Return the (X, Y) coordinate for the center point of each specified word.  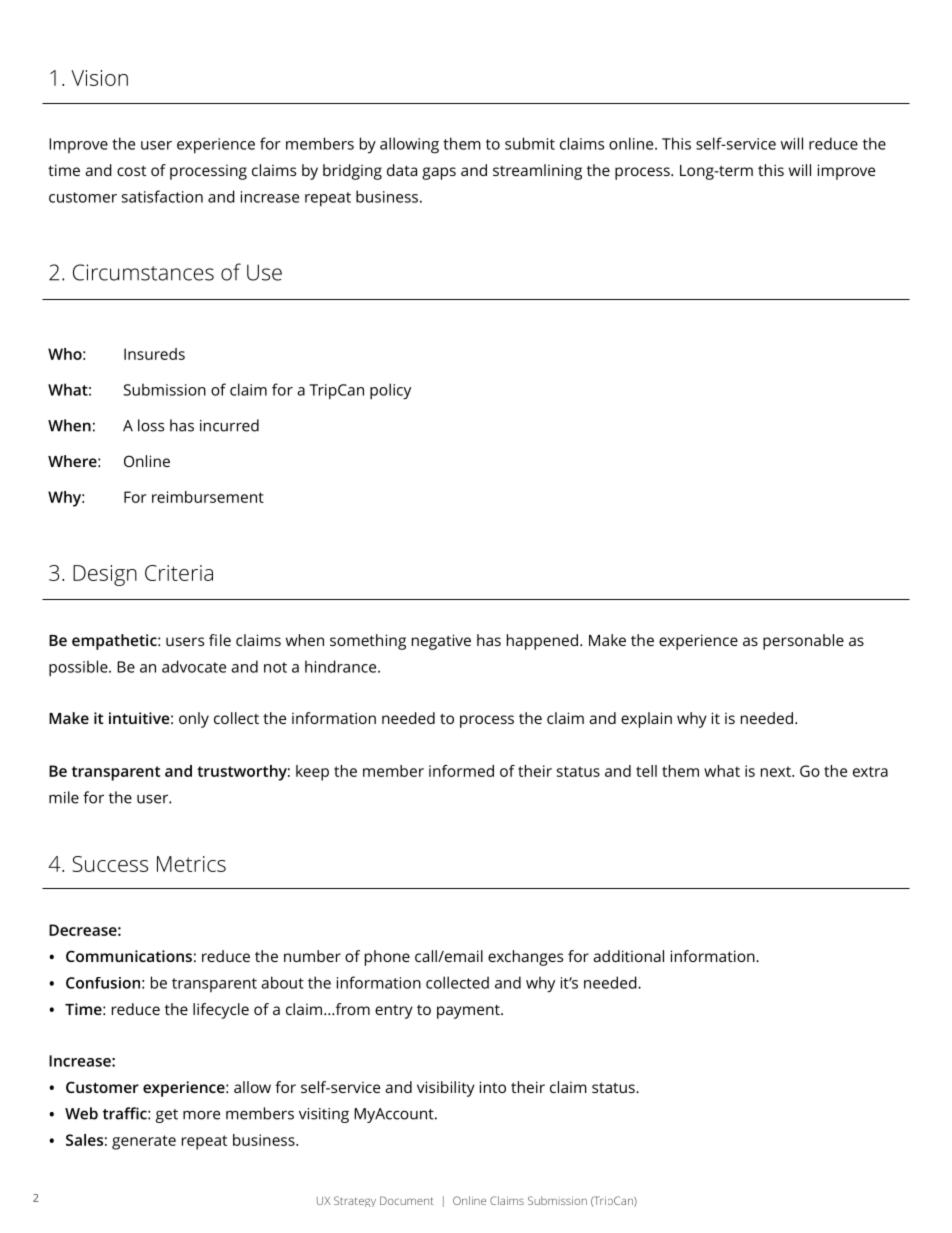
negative (441, 642)
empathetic (115, 642)
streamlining (537, 172)
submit (530, 143)
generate (144, 1142)
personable (803, 642)
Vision (99, 78)
